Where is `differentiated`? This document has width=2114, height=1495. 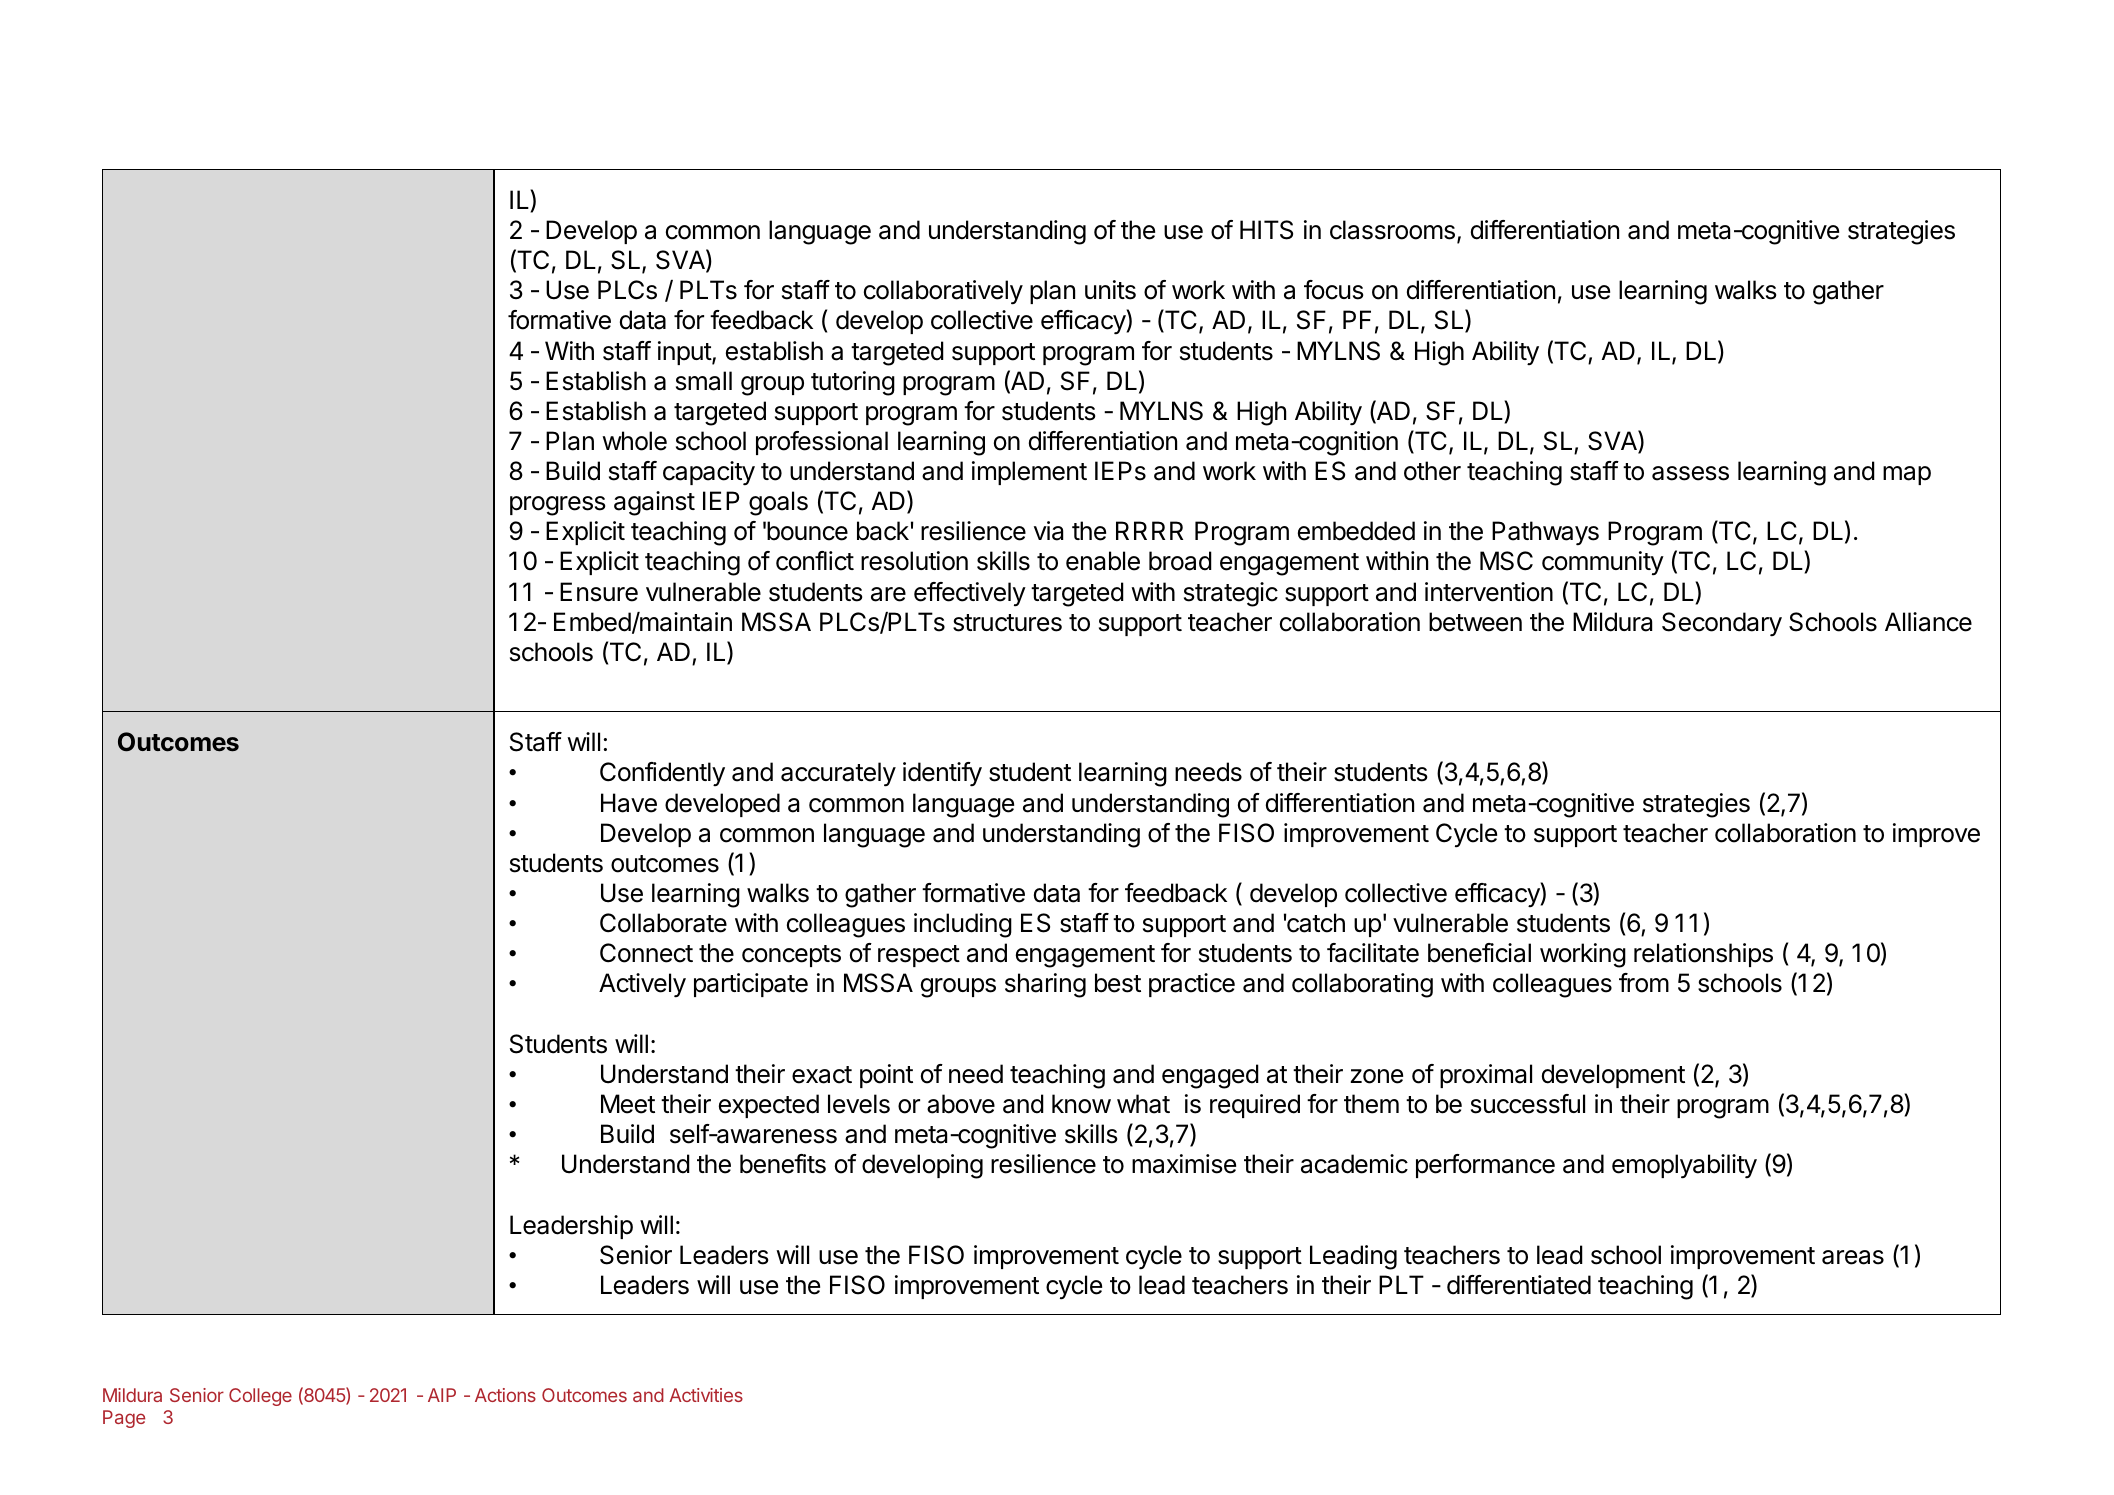 differentiated is located at coordinates (1519, 1285).
